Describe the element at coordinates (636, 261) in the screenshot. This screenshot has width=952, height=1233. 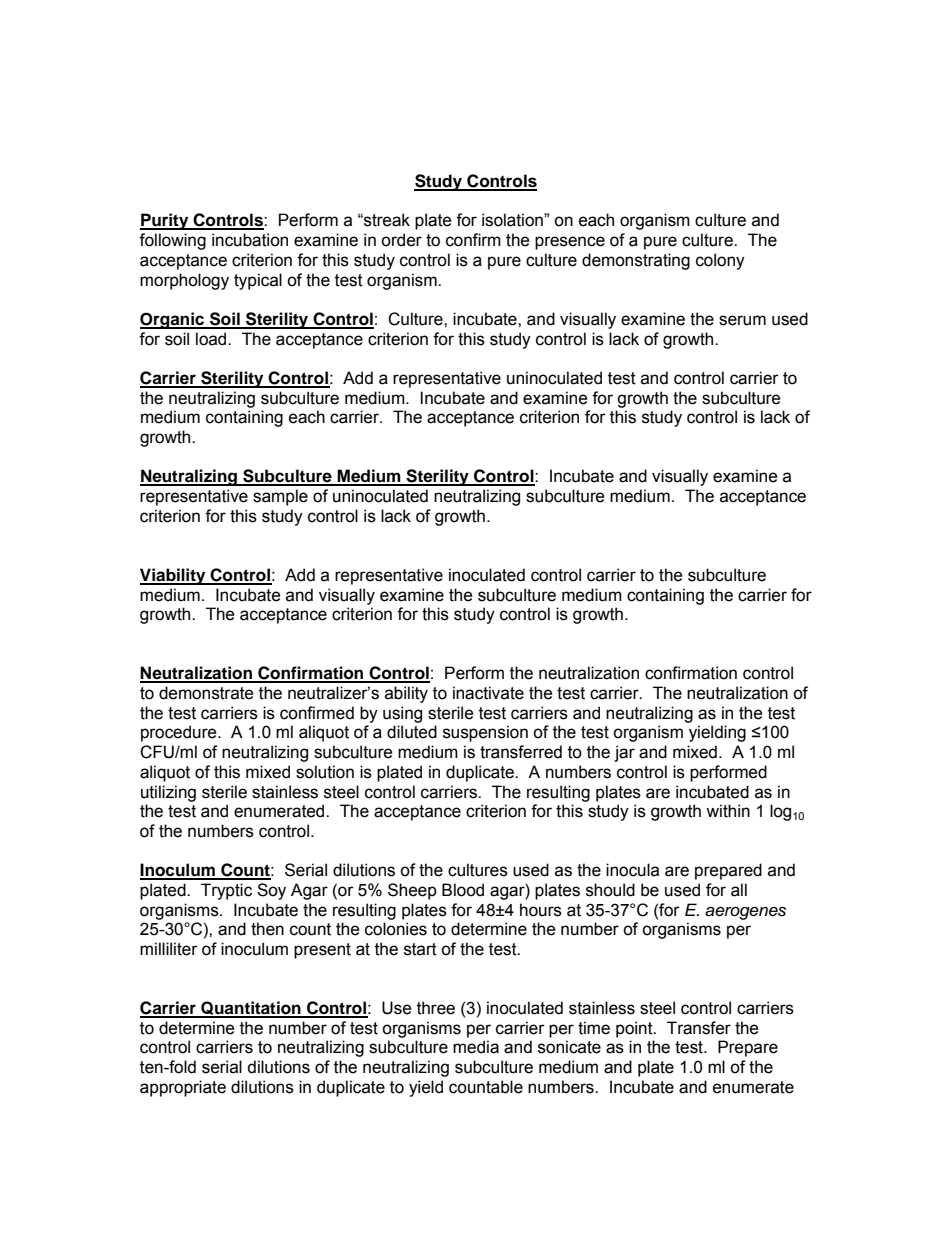
I see `demonstrating` at that location.
